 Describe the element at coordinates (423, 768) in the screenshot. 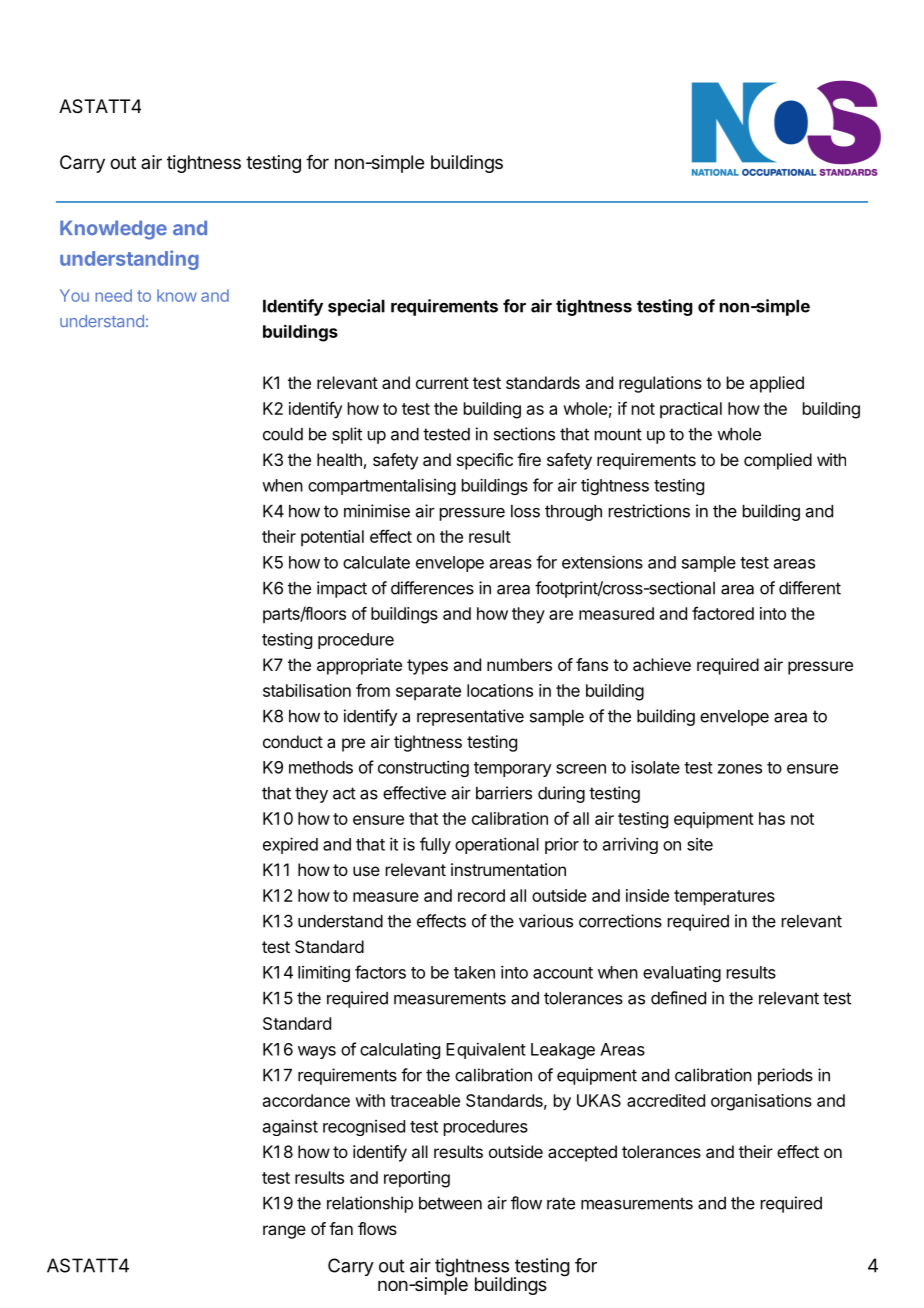

I see `constructing` at that location.
